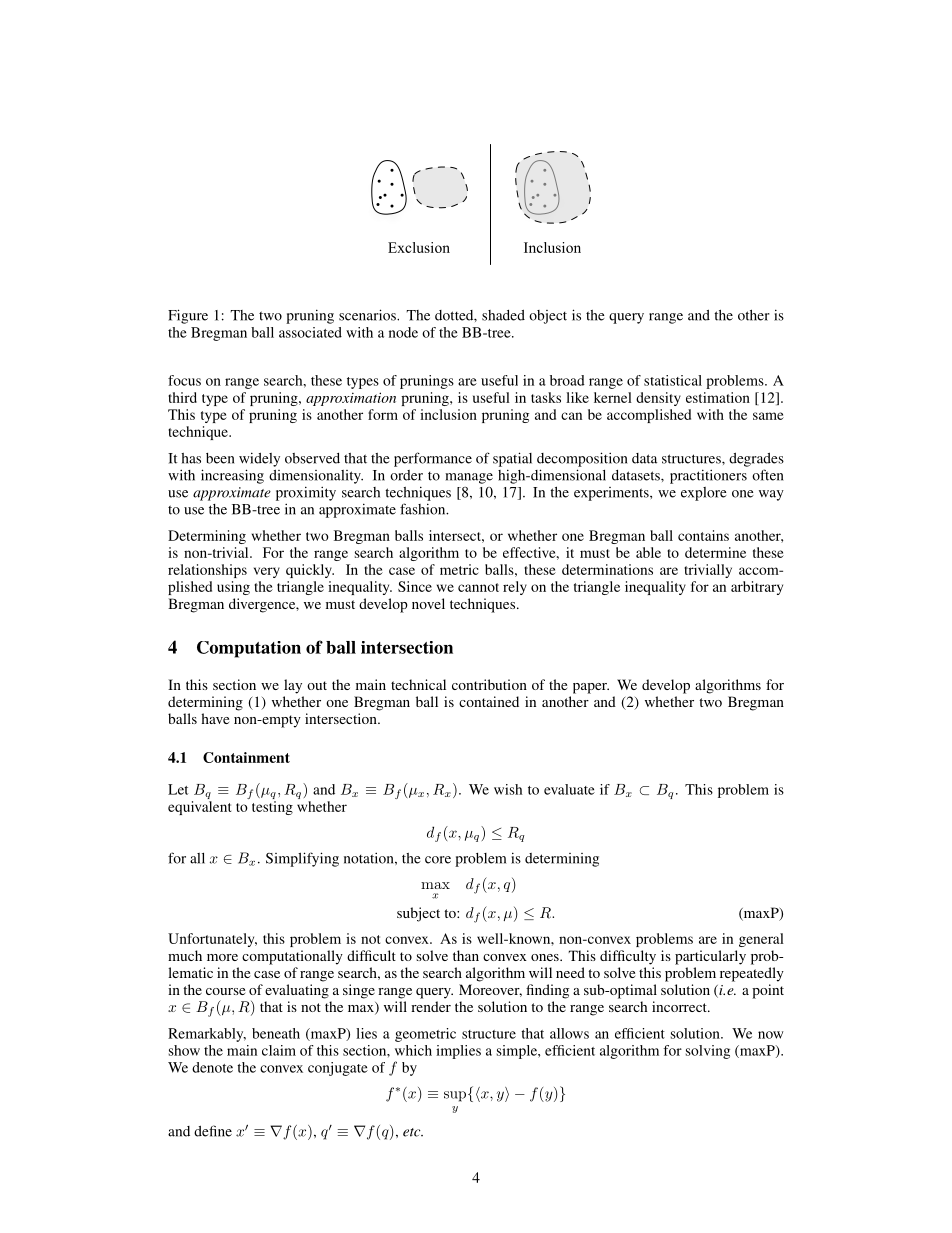 Image resolution: width=952 pixels, height=1233 pixels. I want to click on sup, so click(455, 1096).
